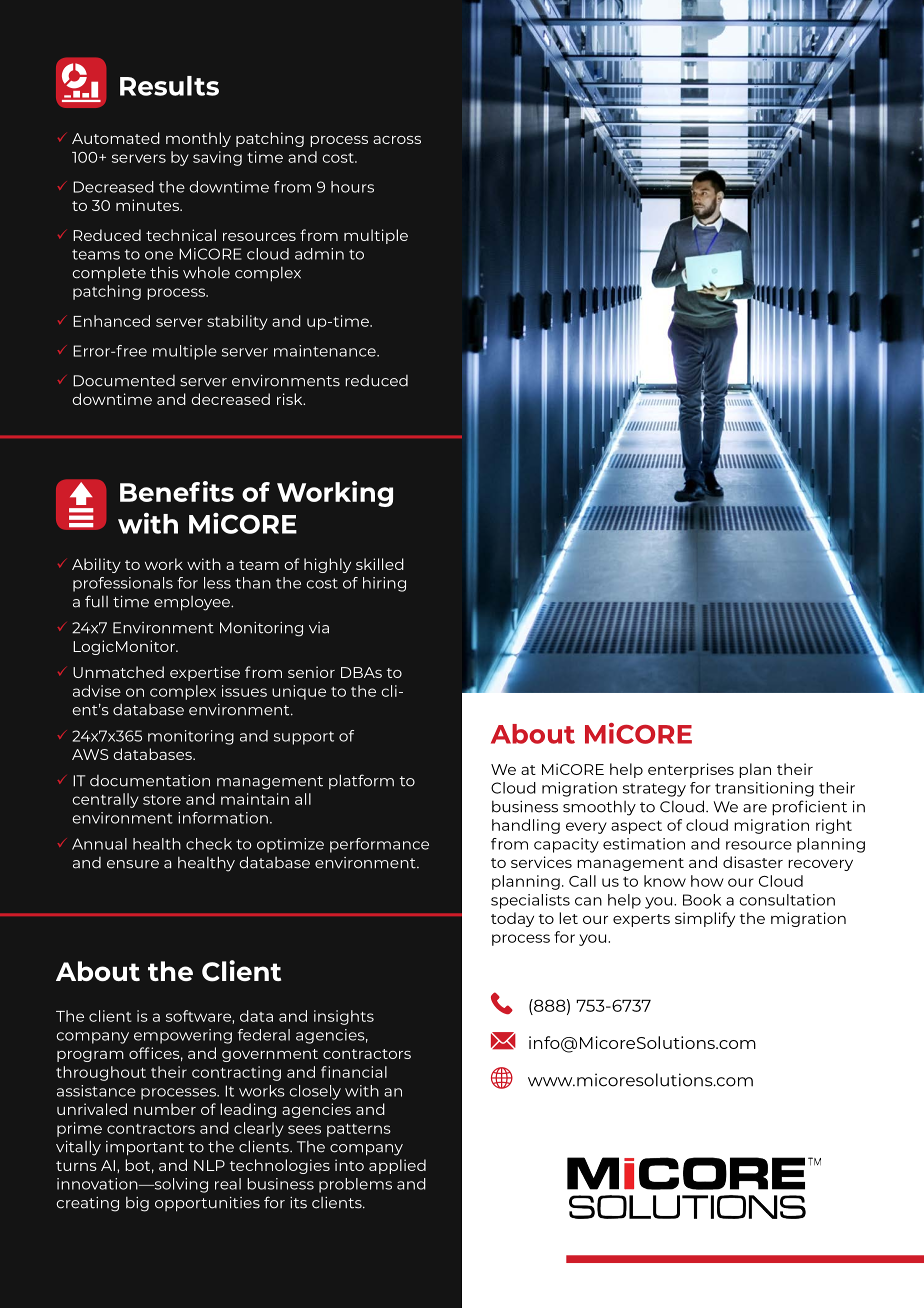  Describe the element at coordinates (183, 1036) in the document. I see `empowering` at that location.
